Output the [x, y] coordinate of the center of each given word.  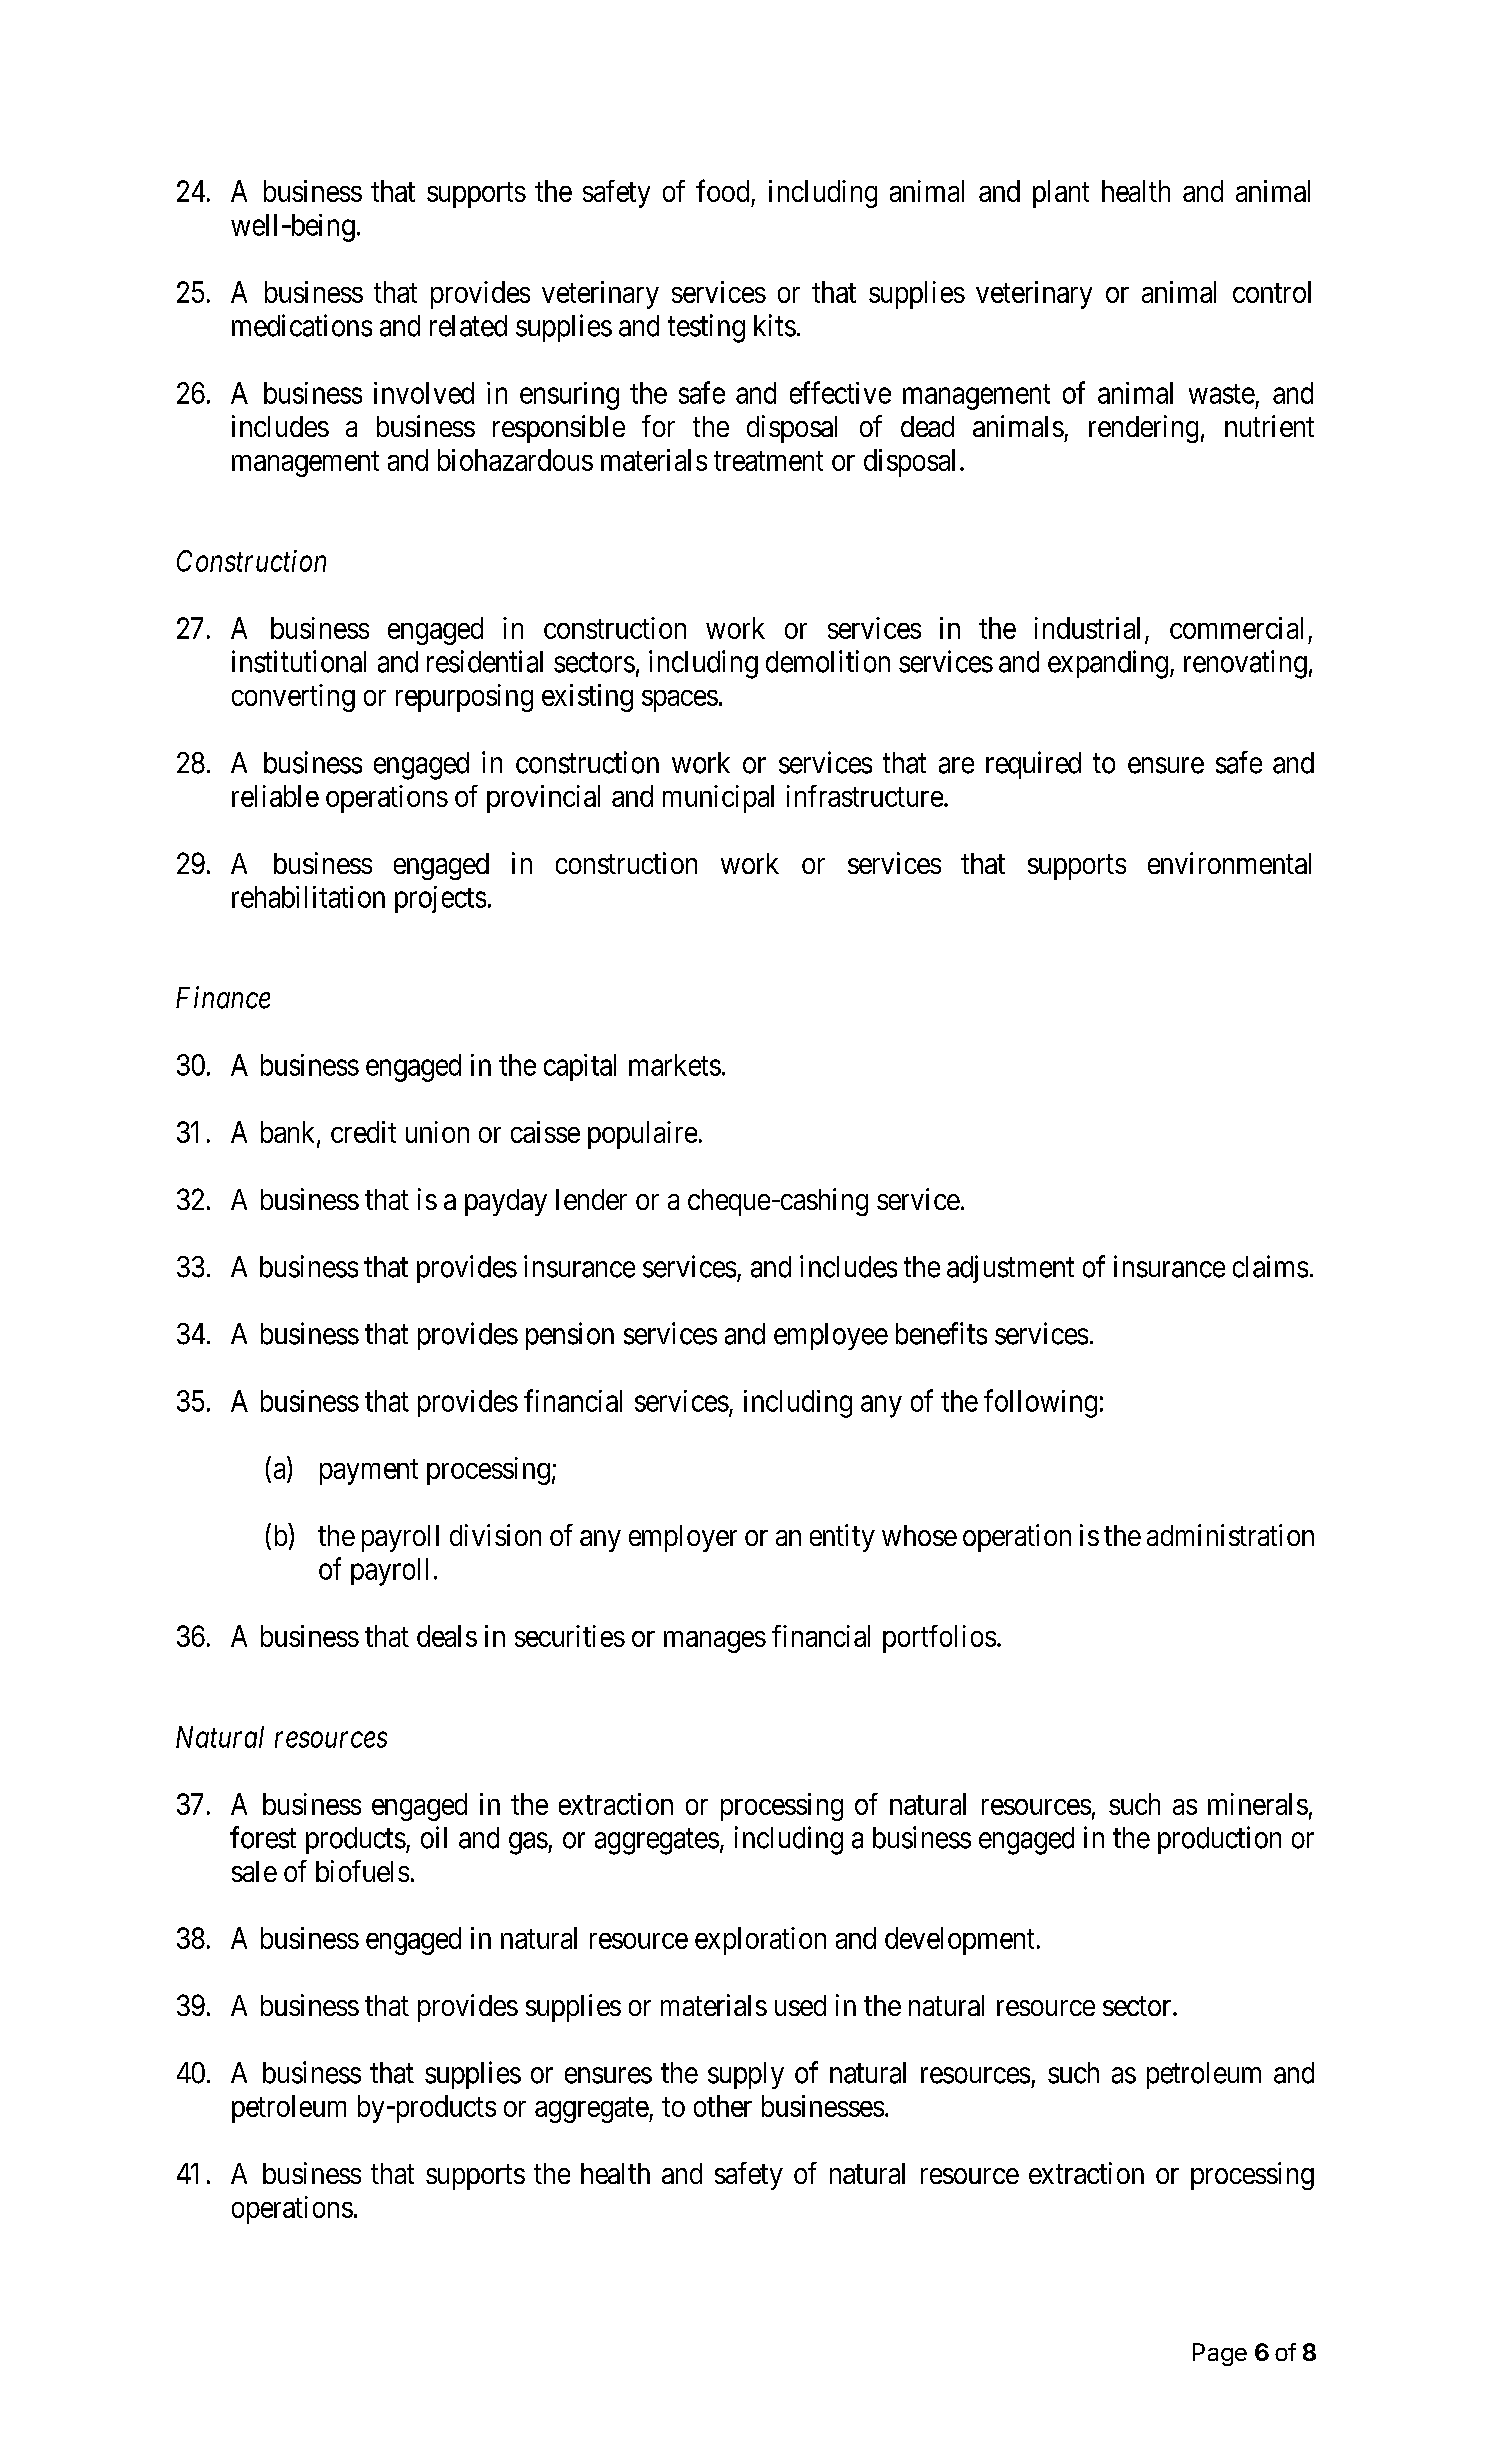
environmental [1229, 863]
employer [683, 1538]
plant [1061, 194]
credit [363, 1132]
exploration [760, 1941]
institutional [299, 661]
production [1219, 1840]
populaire [642, 1135]
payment [369, 1472]
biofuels [362, 1871]
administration [1230, 1535]
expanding [1108, 664]
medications [302, 325]
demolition [828, 661]
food [722, 190]
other [723, 2106]
